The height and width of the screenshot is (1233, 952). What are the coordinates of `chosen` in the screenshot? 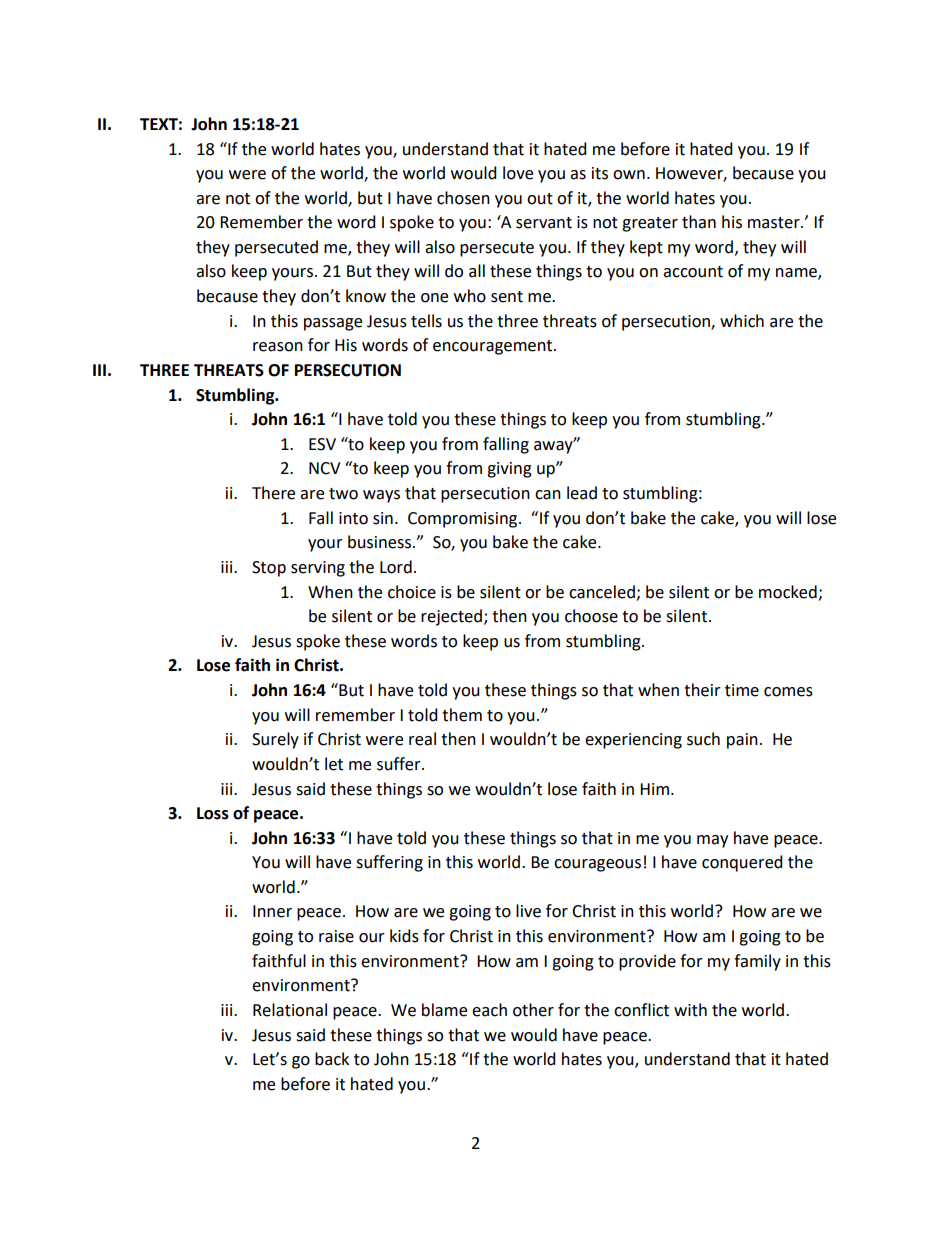 It's located at (463, 198).
